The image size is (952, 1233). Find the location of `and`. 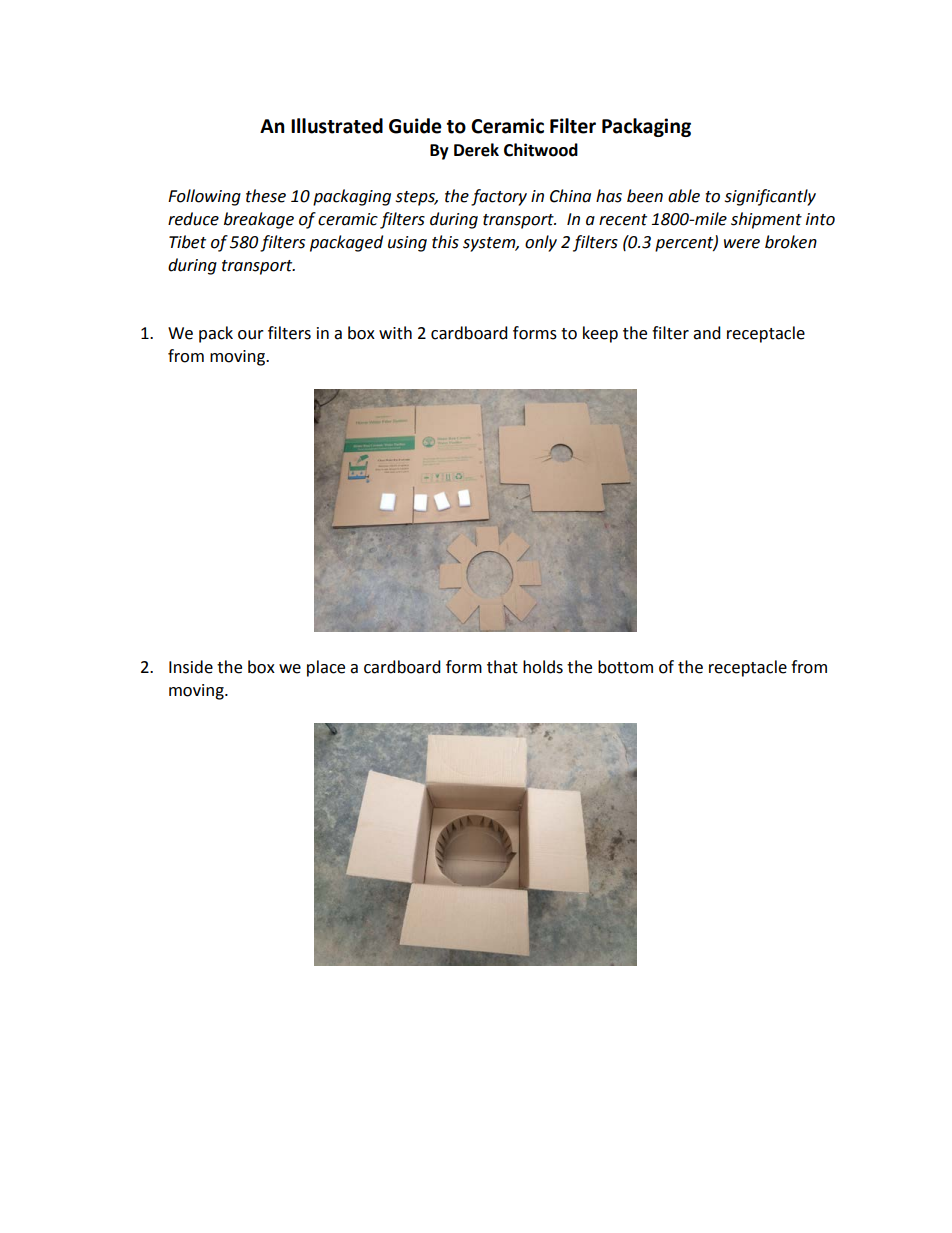

and is located at coordinates (707, 333).
